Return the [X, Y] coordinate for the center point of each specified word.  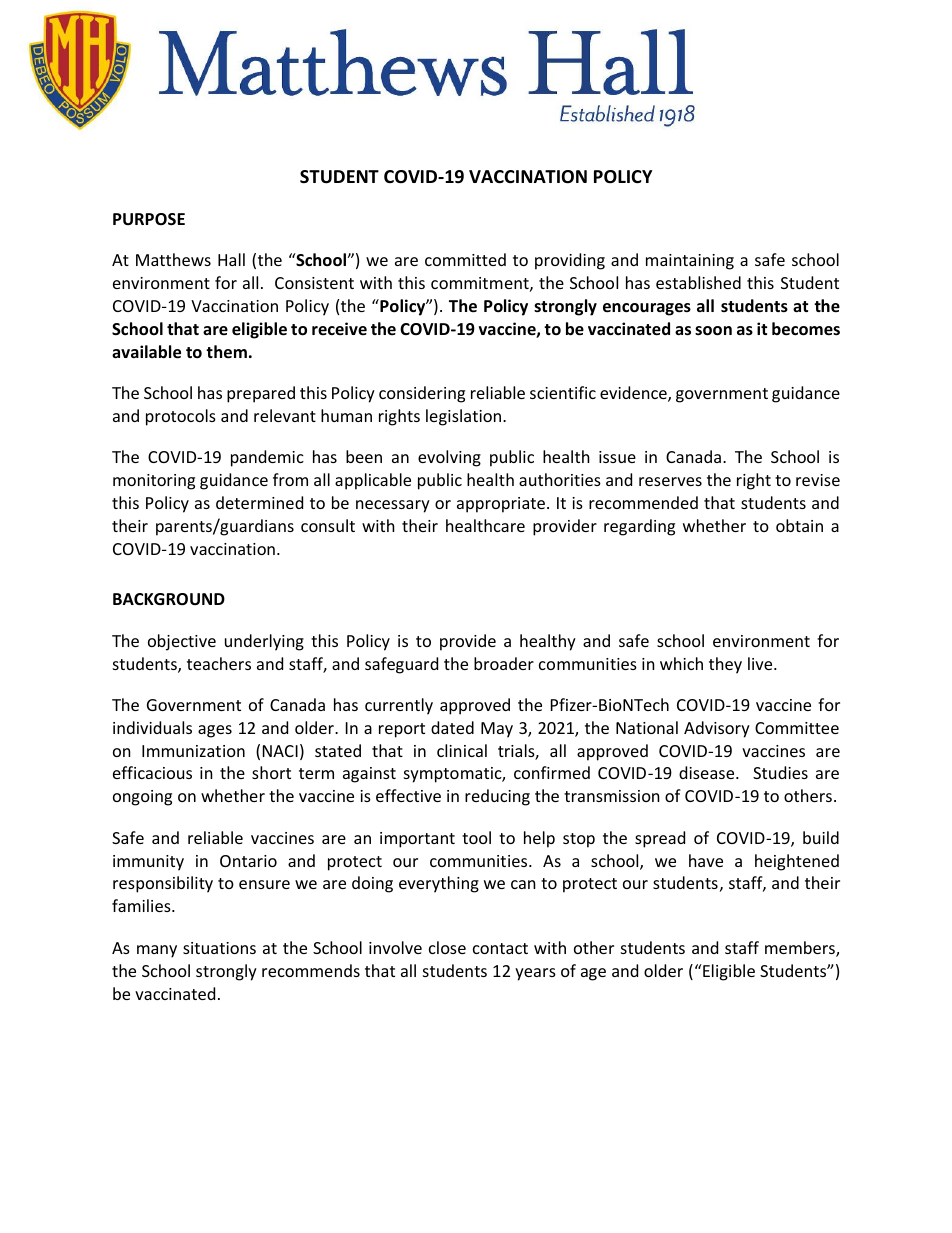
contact [500, 948]
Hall [231, 259]
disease [708, 772]
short [271, 772]
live [761, 663]
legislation [463, 417]
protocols [181, 417]
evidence [634, 394]
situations [219, 948]
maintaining [690, 262]
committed [465, 259]
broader [504, 663]
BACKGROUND [169, 599]
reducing [497, 797]
